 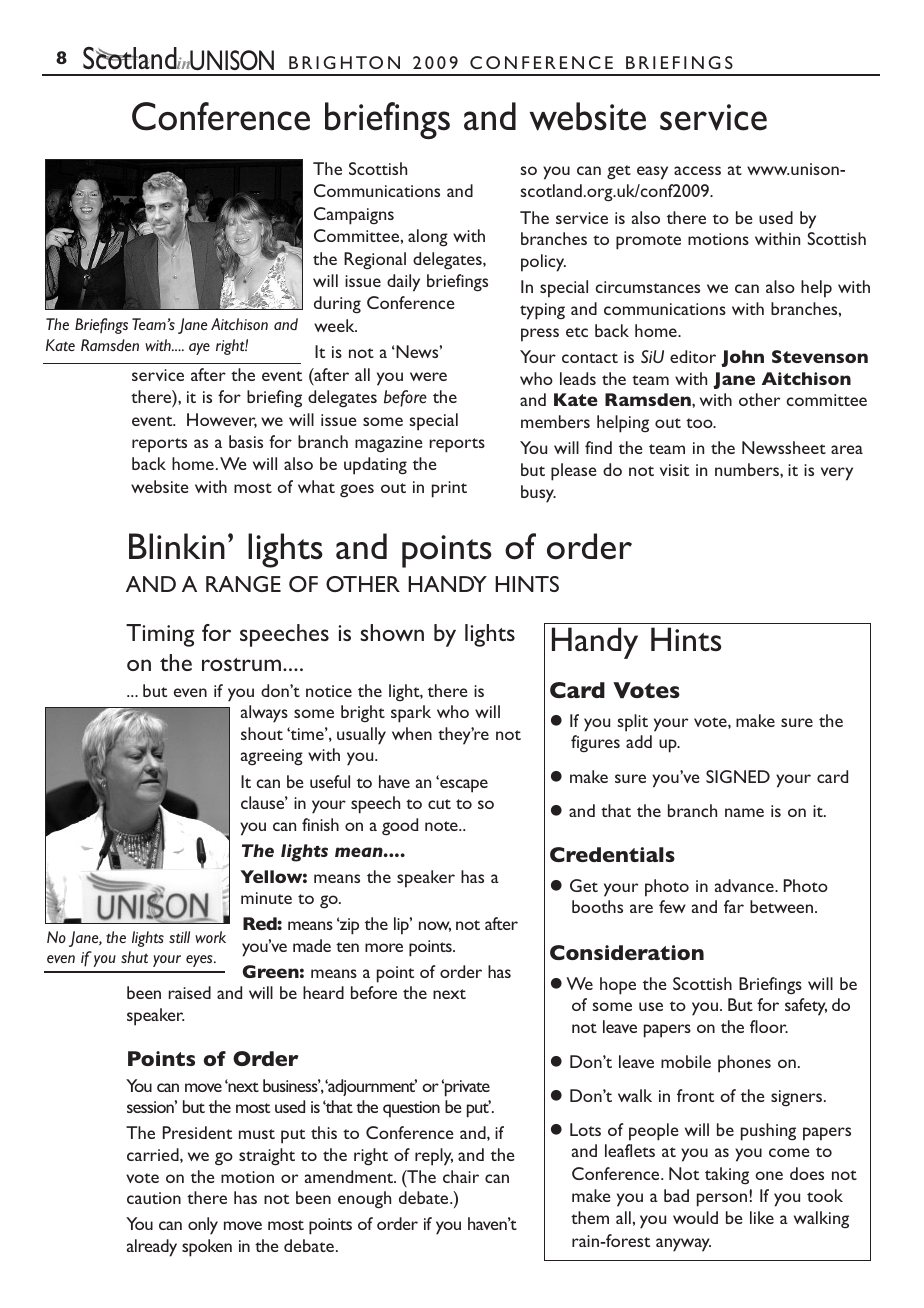 I want to click on SIGNED, so click(x=738, y=776).
